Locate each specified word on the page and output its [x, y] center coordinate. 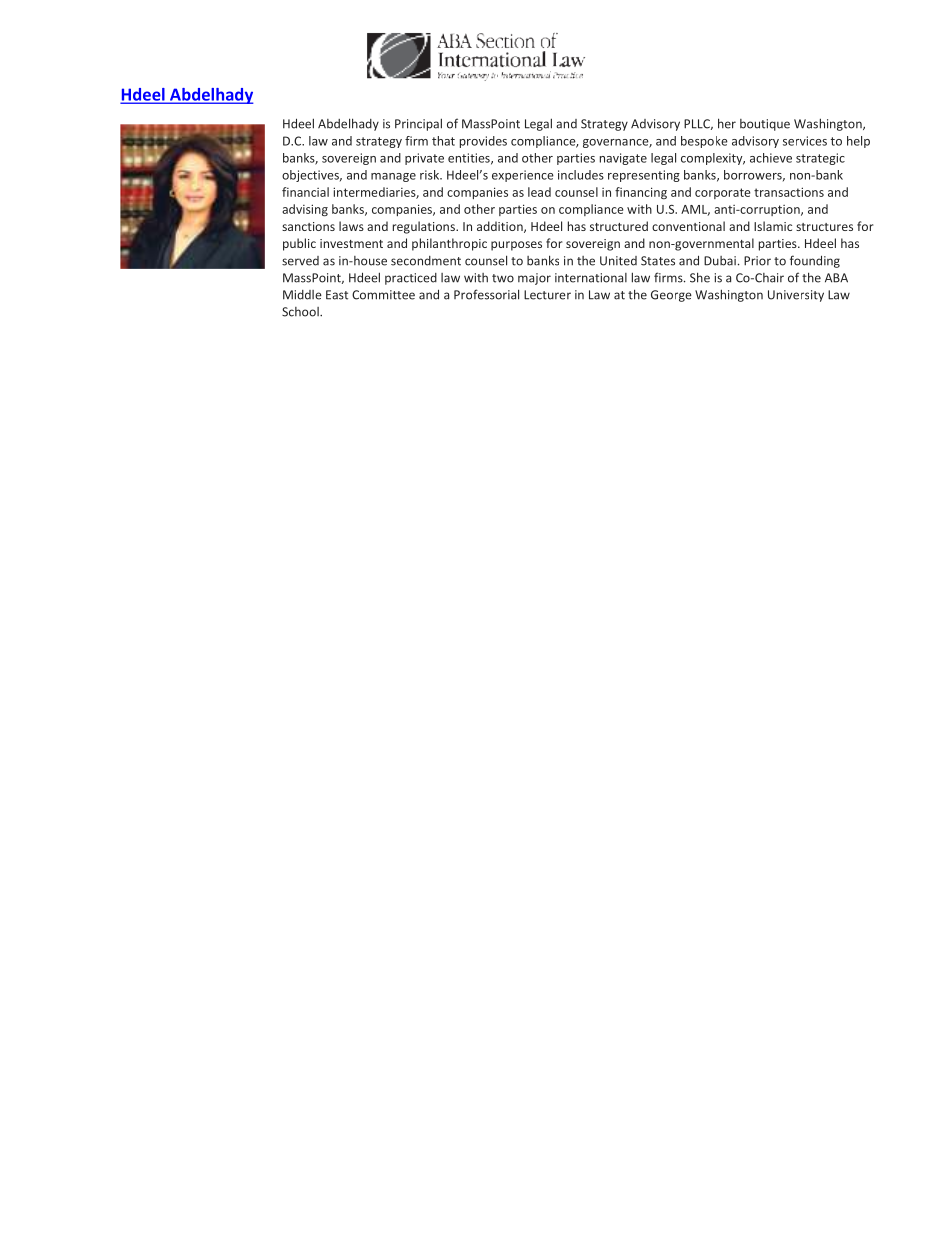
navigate [623, 159]
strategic [820, 159]
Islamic [773, 226]
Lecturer [547, 295]
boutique [765, 125]
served [300, 261]
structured [619, 226]
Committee [383, 295]
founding [815, 261]
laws [351, 226]
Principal [418, 124]
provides [483, 142]
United [618, 261]
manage [393, 177]
